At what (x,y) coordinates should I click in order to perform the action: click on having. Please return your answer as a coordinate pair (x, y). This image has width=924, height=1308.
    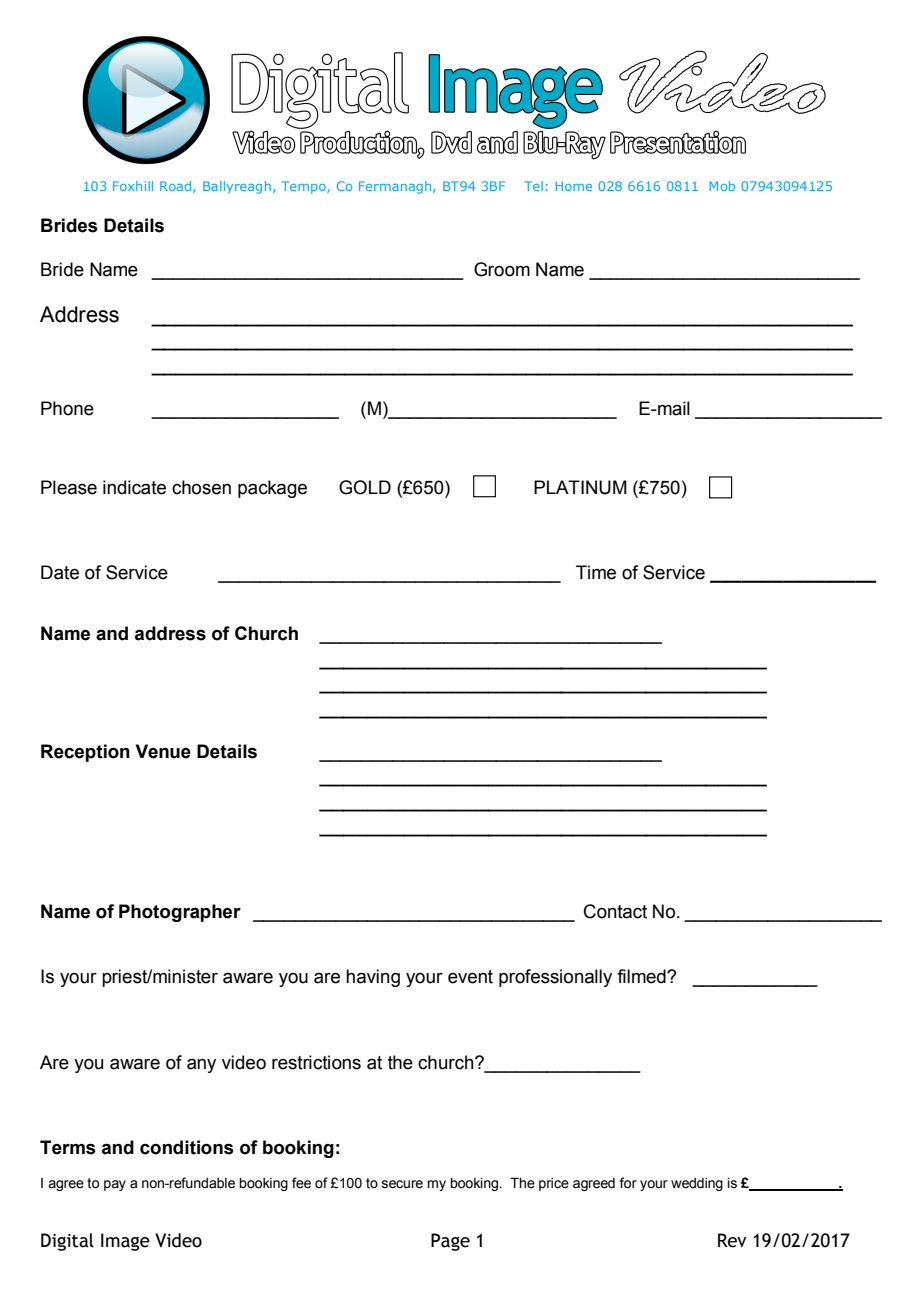
    Looking at the image, I should click on (373, 978).
